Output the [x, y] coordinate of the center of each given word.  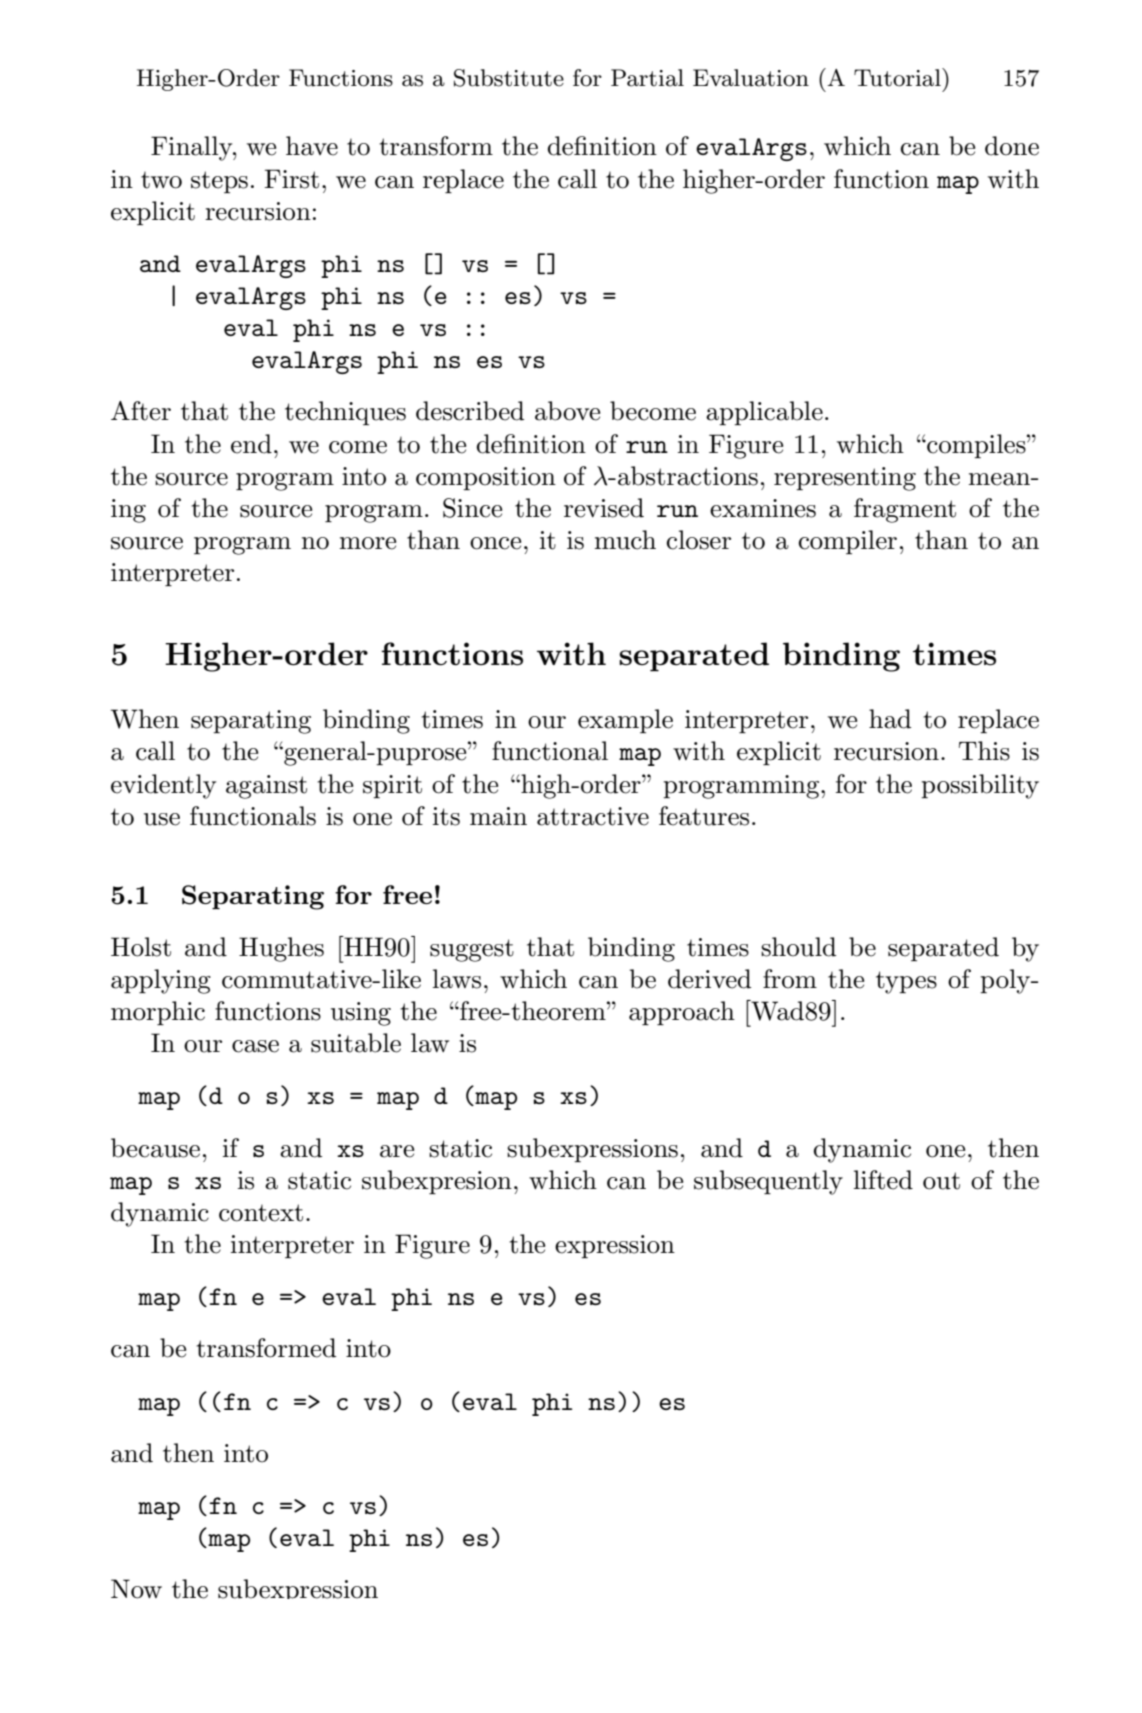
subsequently [768, 1182]
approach [682, 1013]
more [367, 543]
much [625, 540]
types [906, 982]
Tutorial [898, 77]
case [255, 1046]
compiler [848, 542]
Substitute [509, 78]
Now [136, 1589]
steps [219, 182]
